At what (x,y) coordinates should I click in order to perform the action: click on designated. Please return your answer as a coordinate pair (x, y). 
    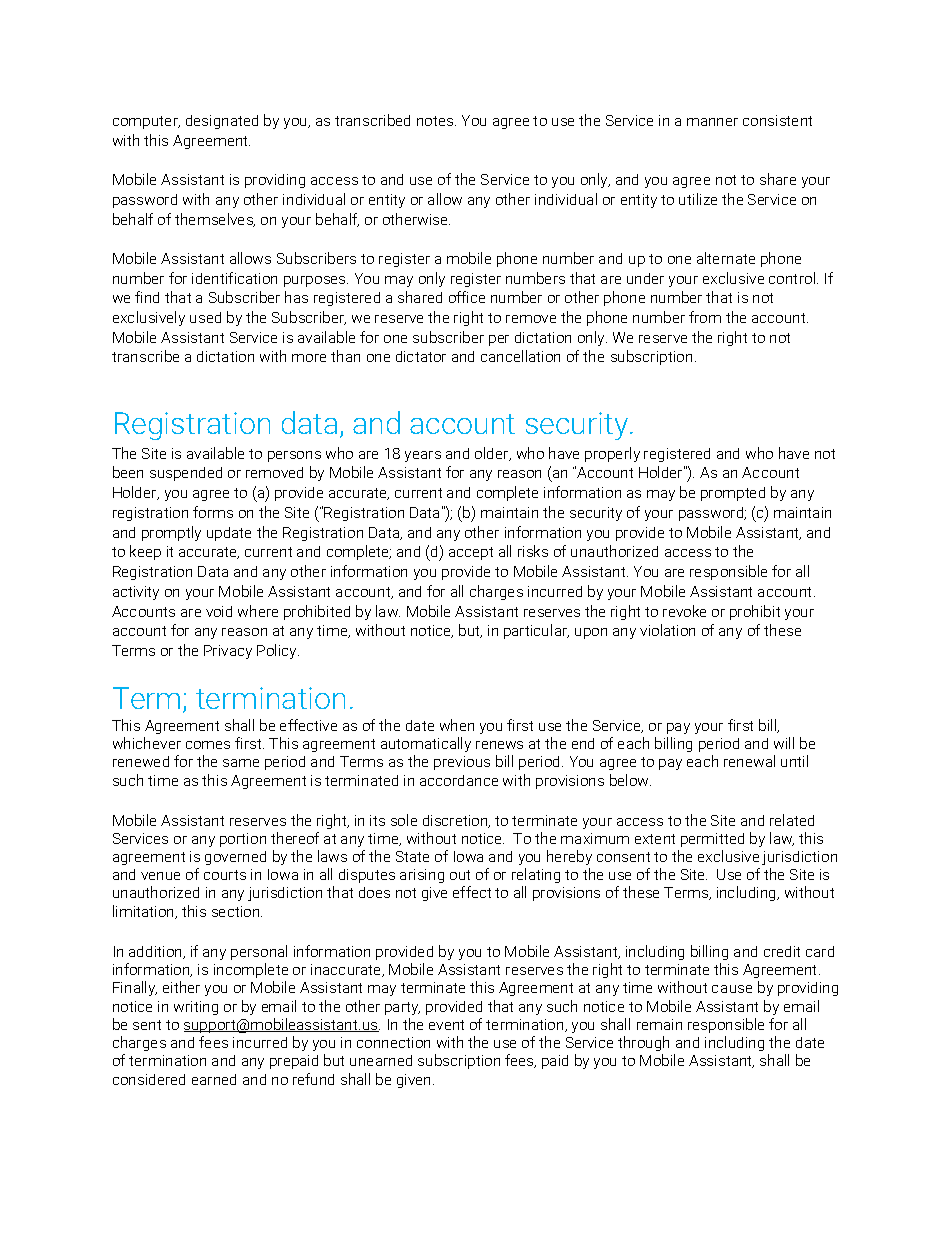
    Looking at the image, I should click on (222, 122).
